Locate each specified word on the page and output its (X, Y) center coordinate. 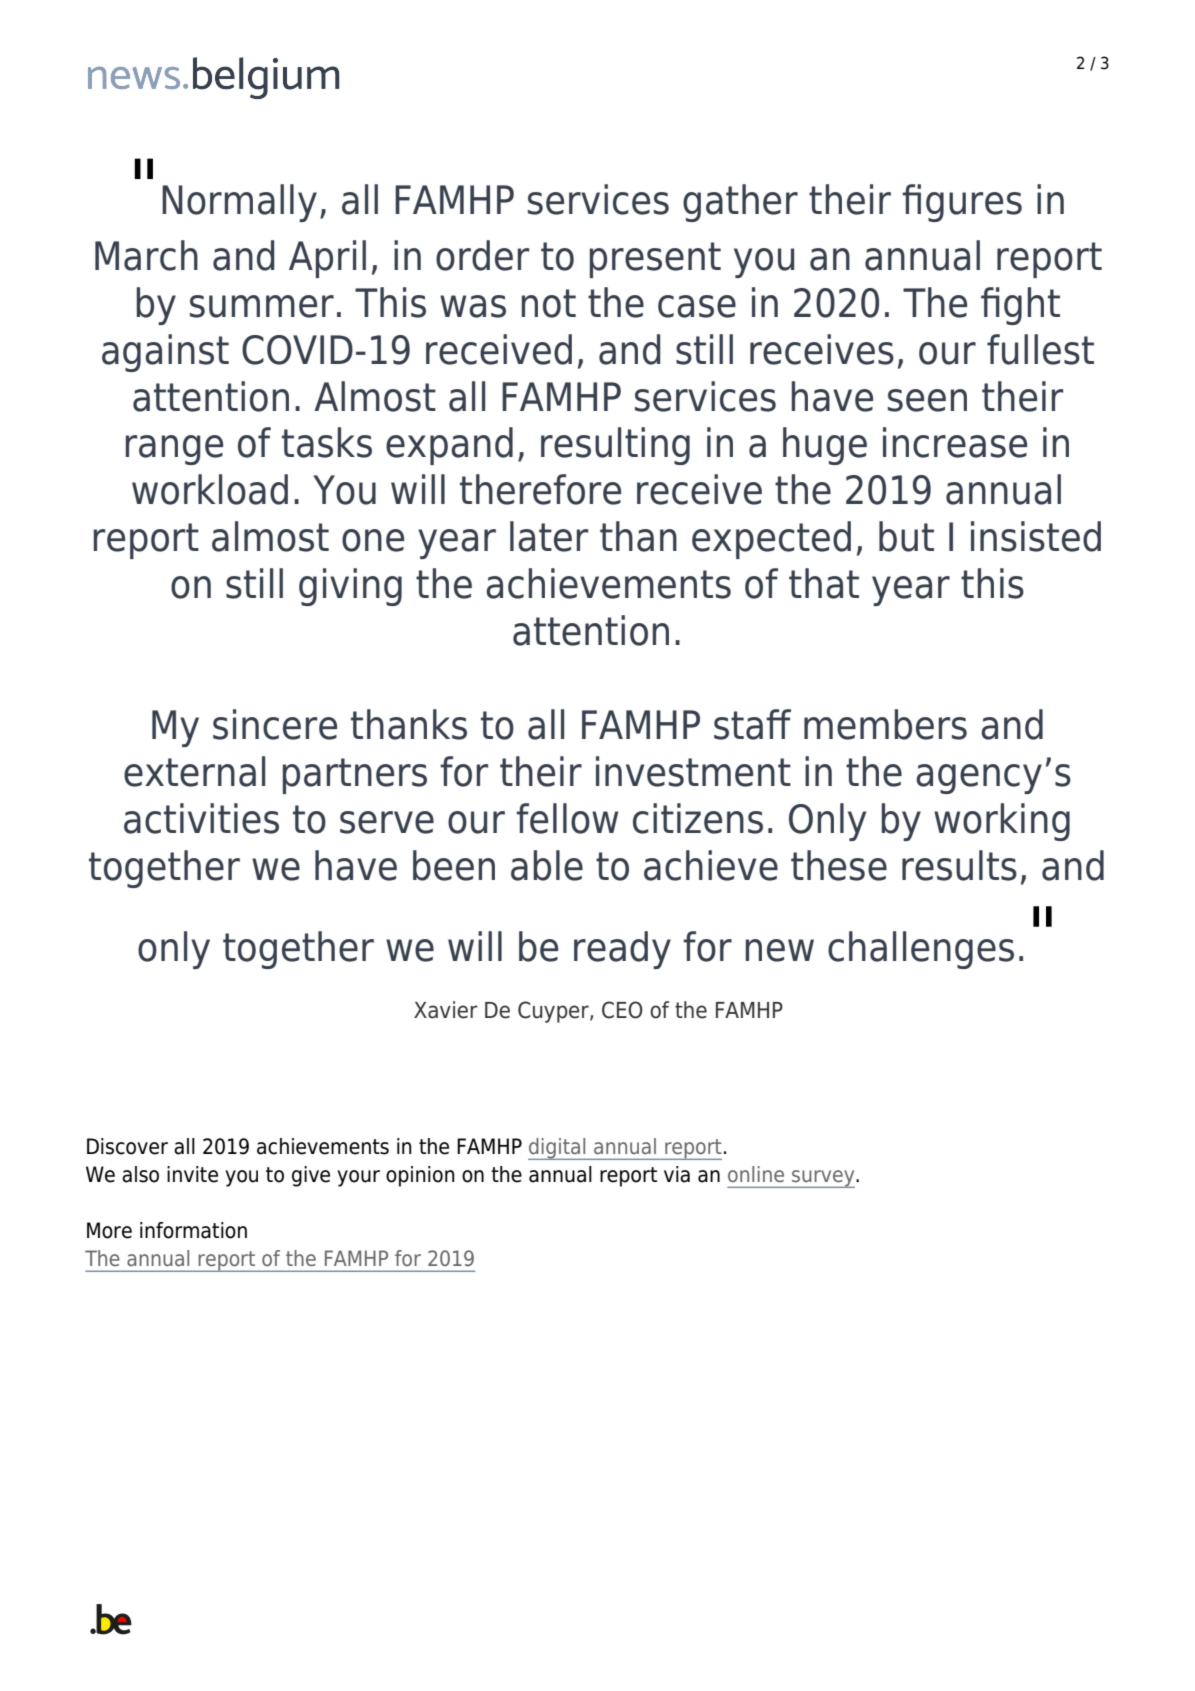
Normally (239, 203)
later (549, 536)
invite (192, 1174)
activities (201, 818)
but (906, 536)
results (959, 865)
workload (210, 489)
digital (558, 1149)
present (655, 260)
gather (740, 203)
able (547, 865)
